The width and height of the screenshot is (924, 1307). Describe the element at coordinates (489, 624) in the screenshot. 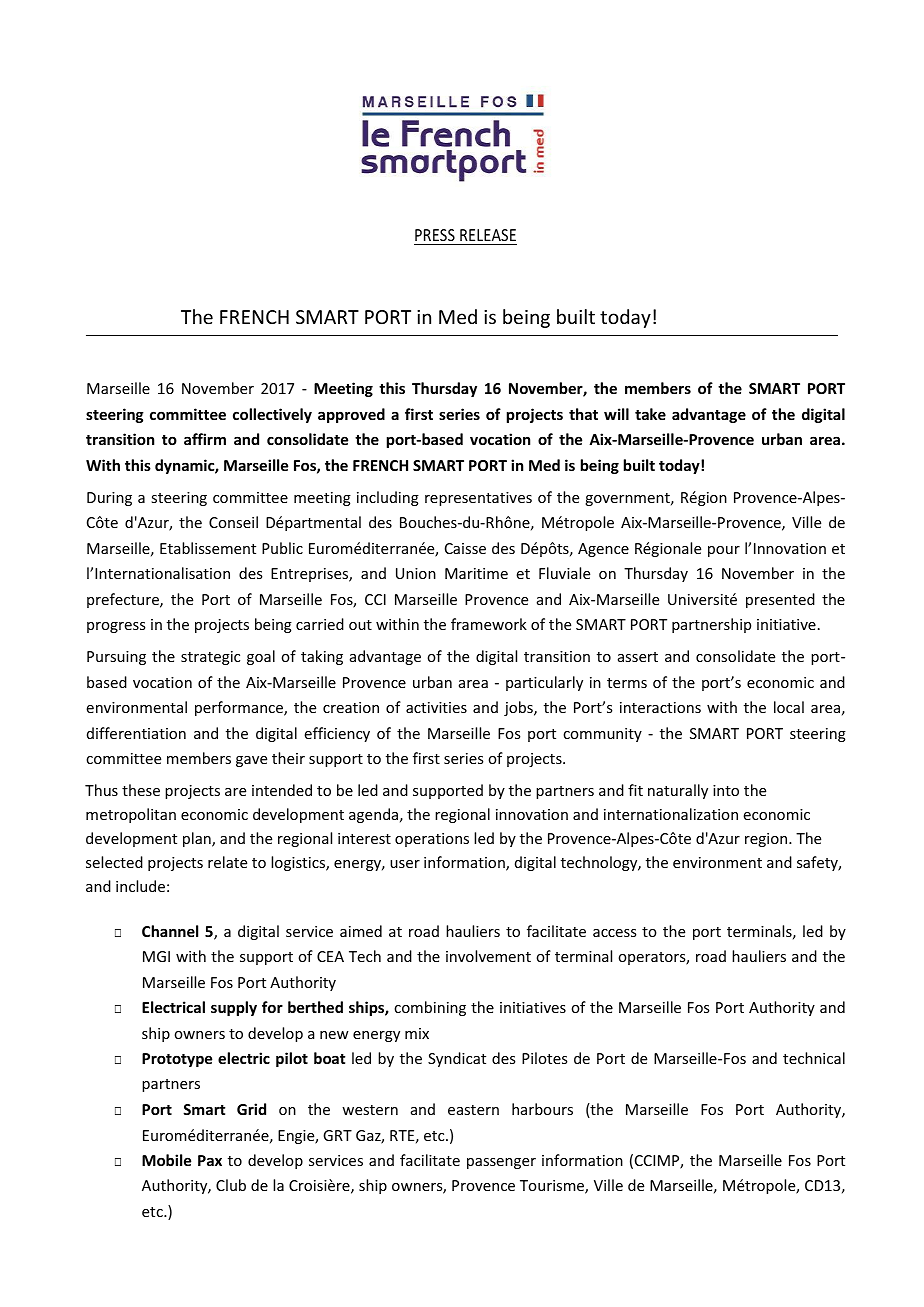

I see `framework` at that location.
